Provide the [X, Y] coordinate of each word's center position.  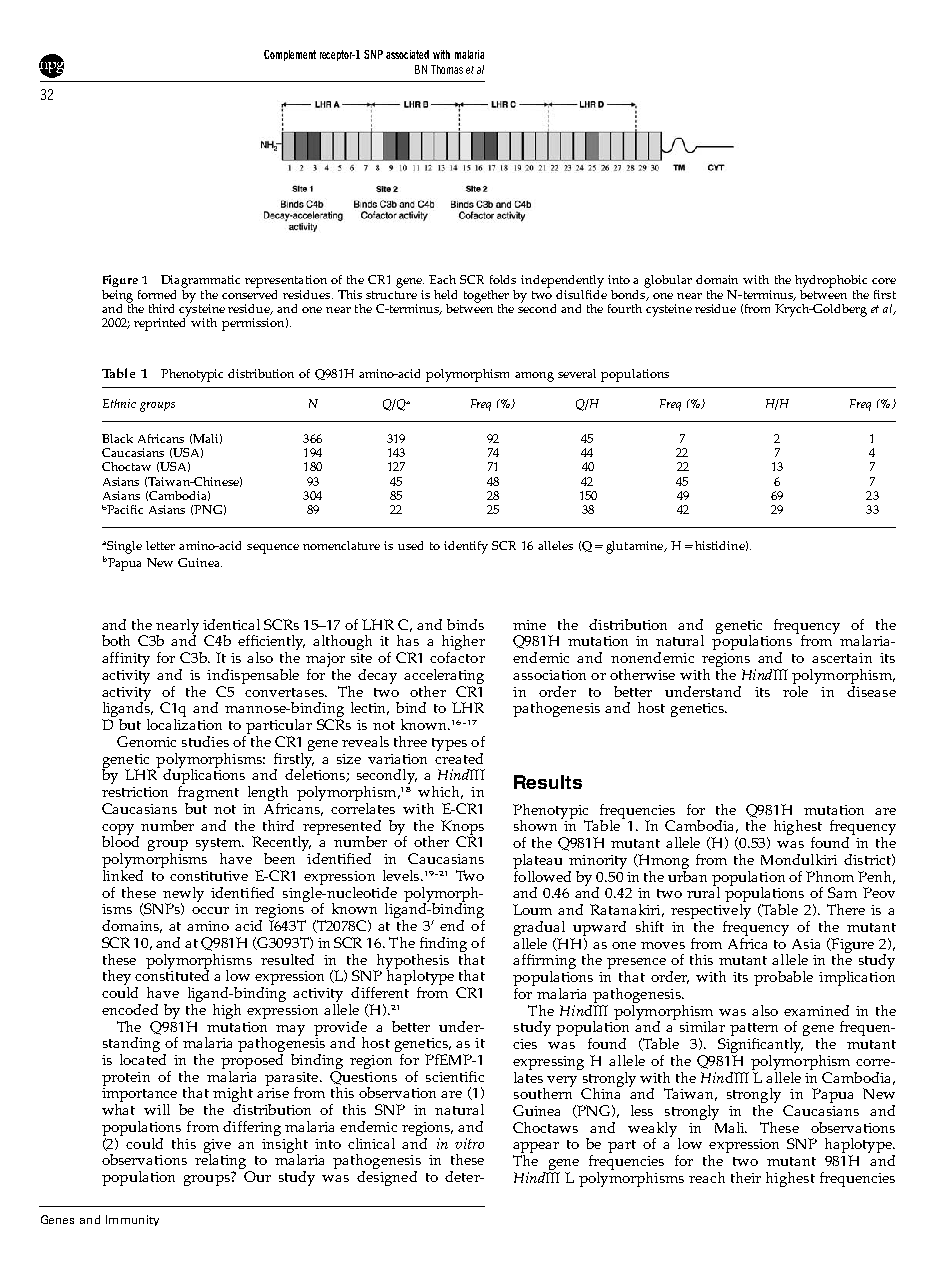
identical [231, 624]
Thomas [447, 69]
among [534, 377]
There [846, 909]
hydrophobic [831, 281]
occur [210, 910]
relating [222, 1162]
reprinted [161, 323]
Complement [290, 55]
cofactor [457, 657]
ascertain [842, 658]
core [884, 281]
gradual [539, 930]
